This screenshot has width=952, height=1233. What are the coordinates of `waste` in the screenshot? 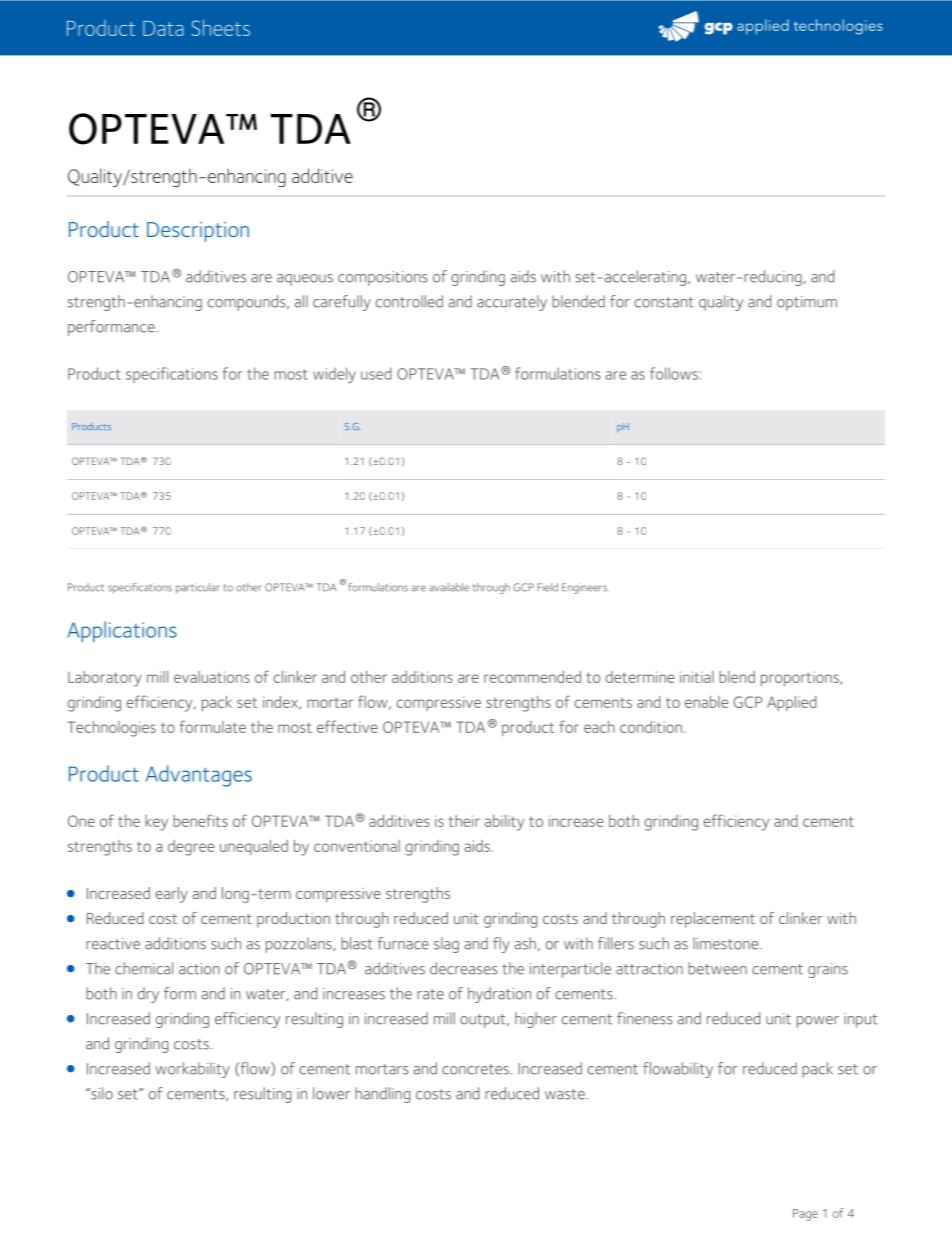 It's located at (566, 1094).
